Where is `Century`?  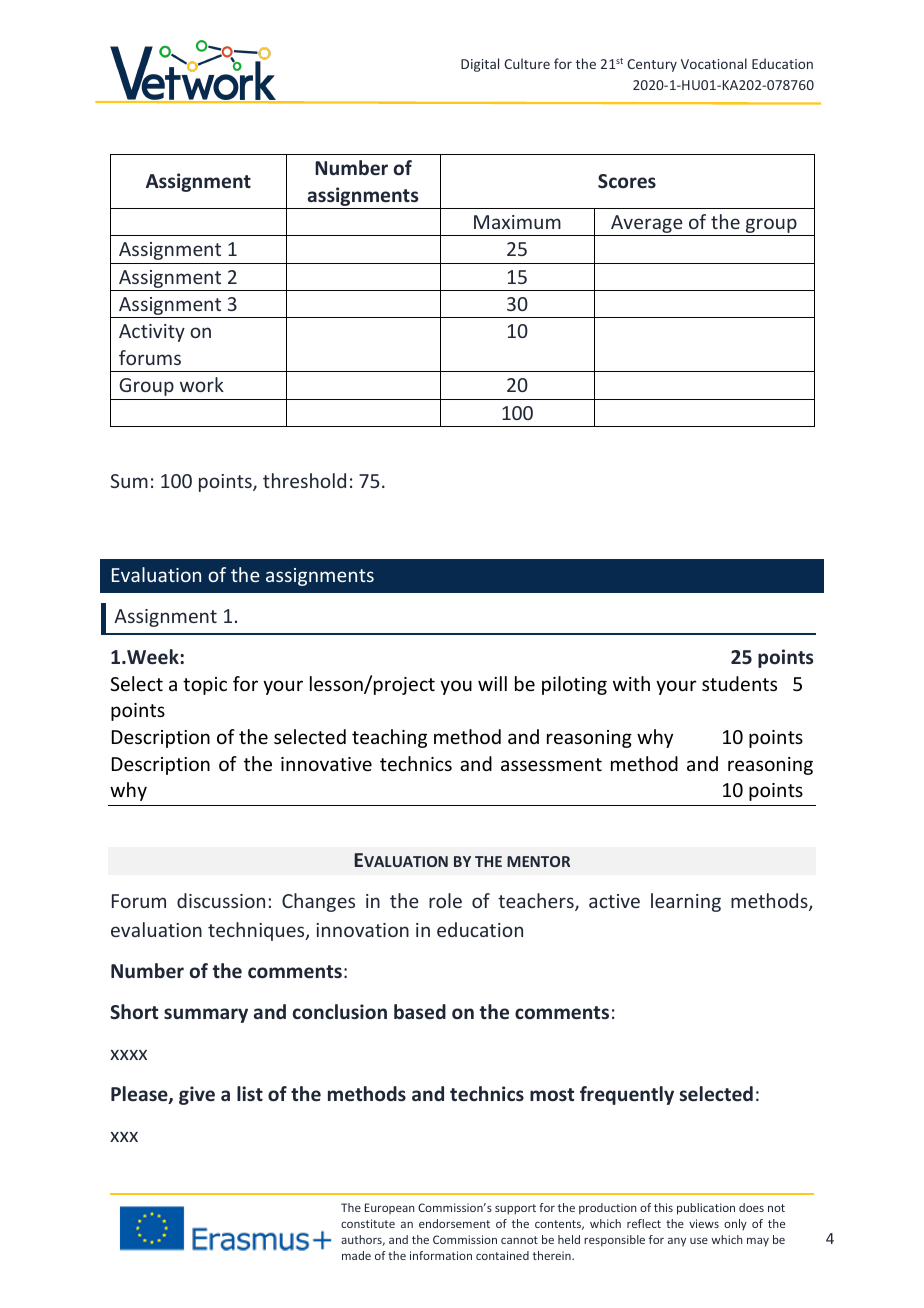
Century is located at coordinates (652, 65).
